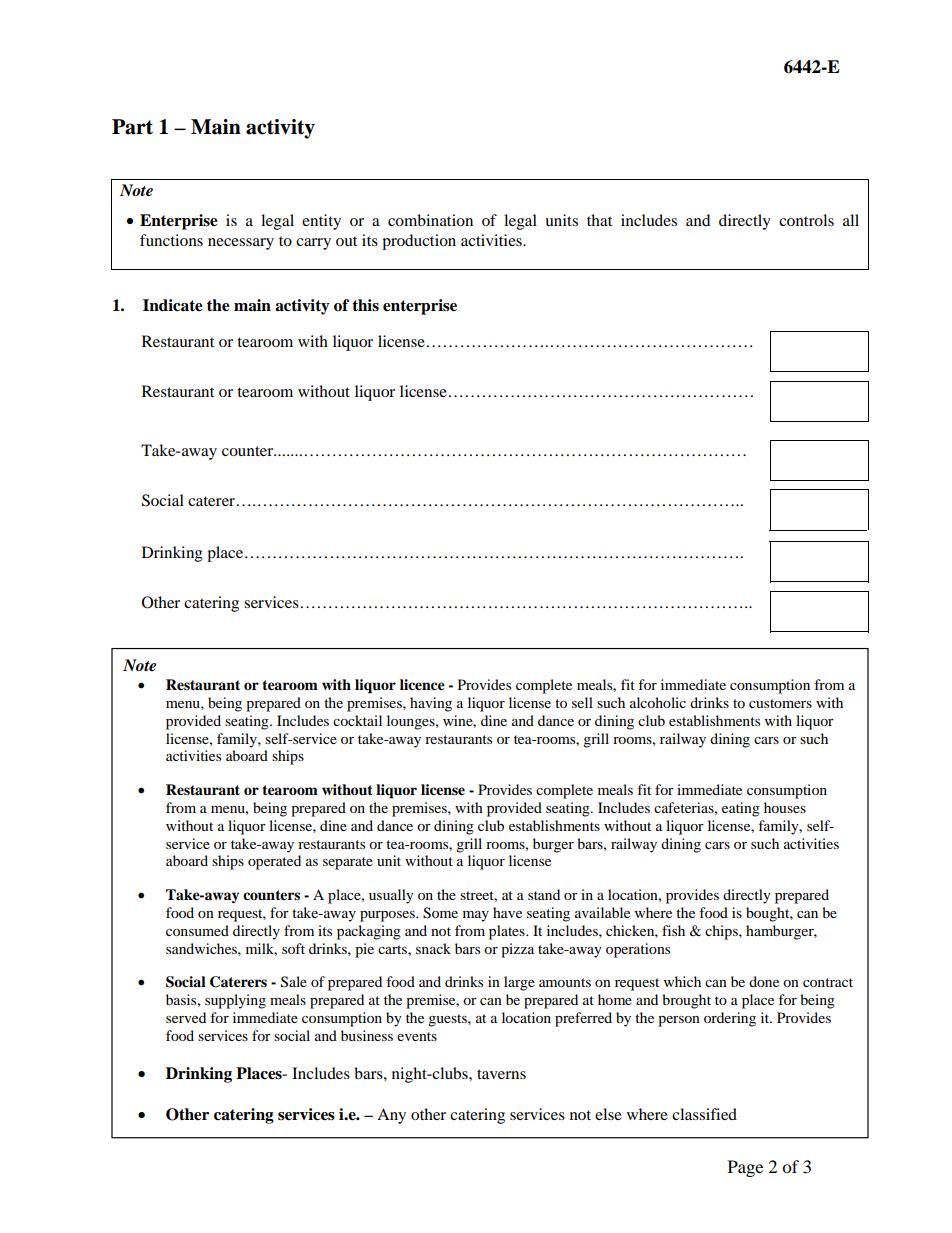 The image size is (952, 1233). I want to click on controls, so click(806, 220).
